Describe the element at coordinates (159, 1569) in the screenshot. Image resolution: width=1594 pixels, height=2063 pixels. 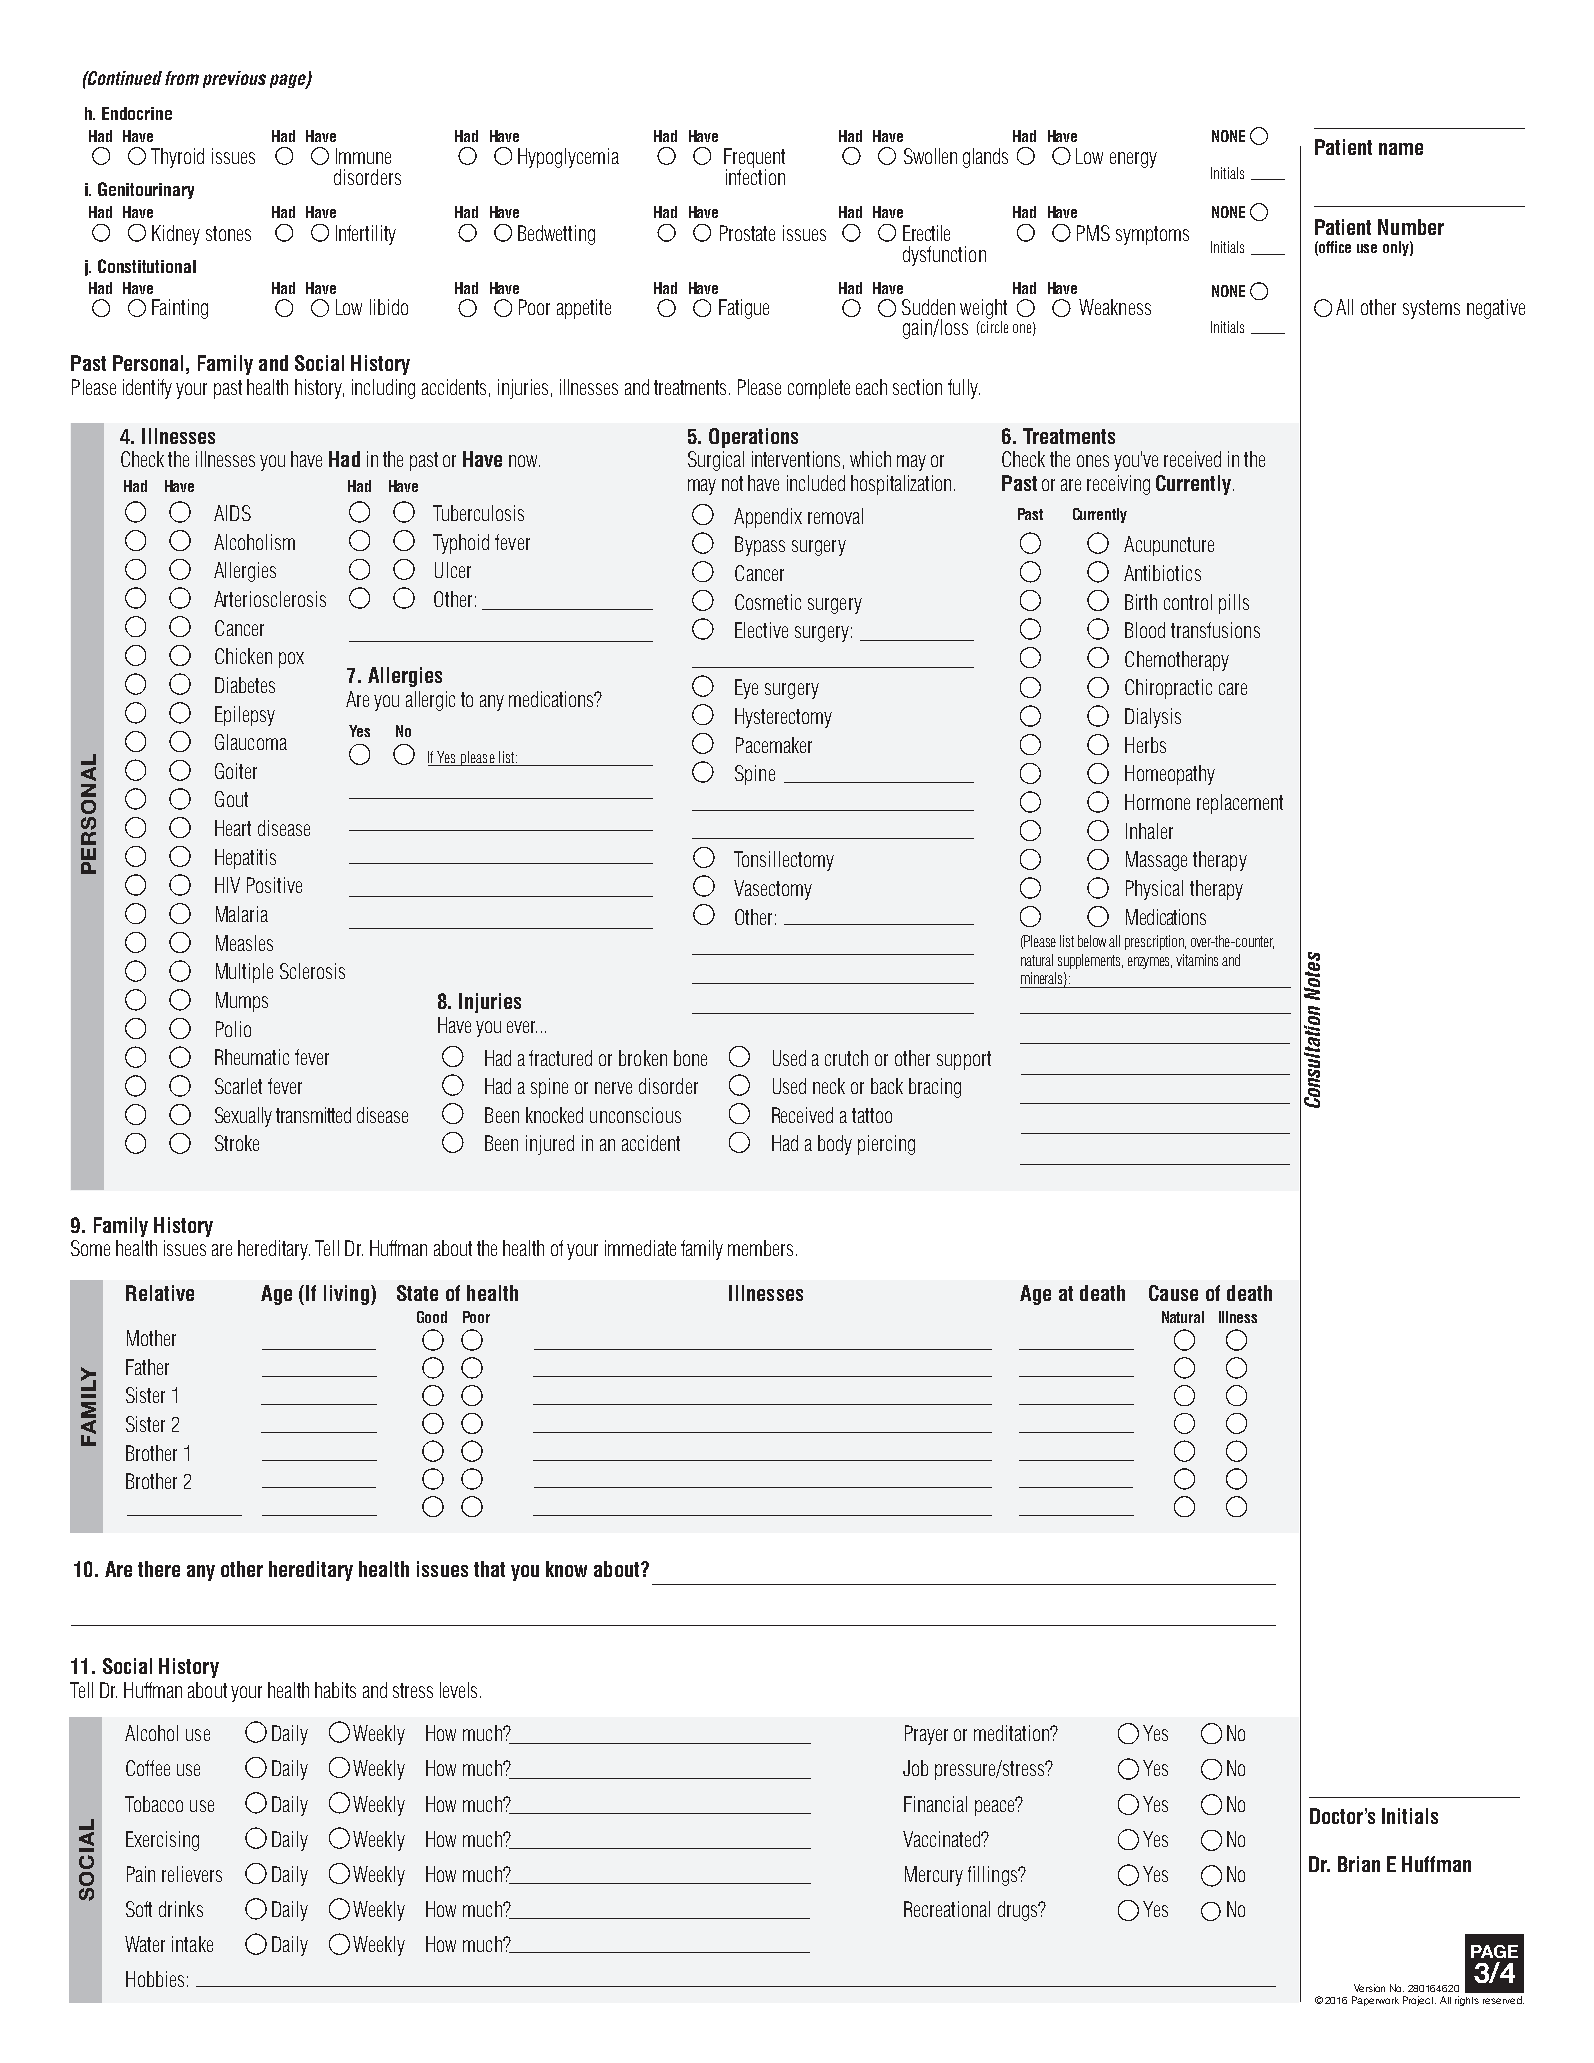
I see `there` at that location.
